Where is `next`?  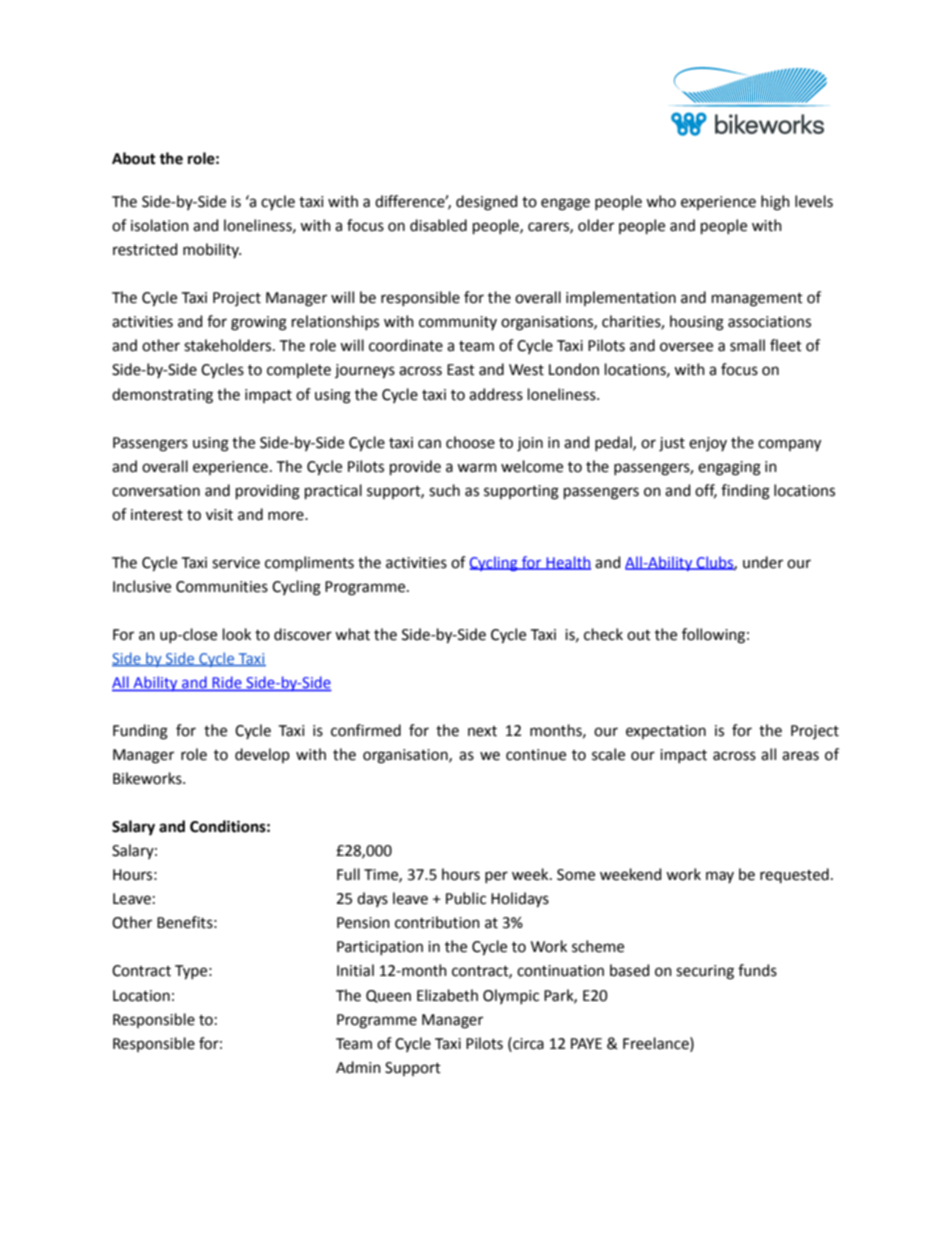
next is located at coordinates (482, 731).
